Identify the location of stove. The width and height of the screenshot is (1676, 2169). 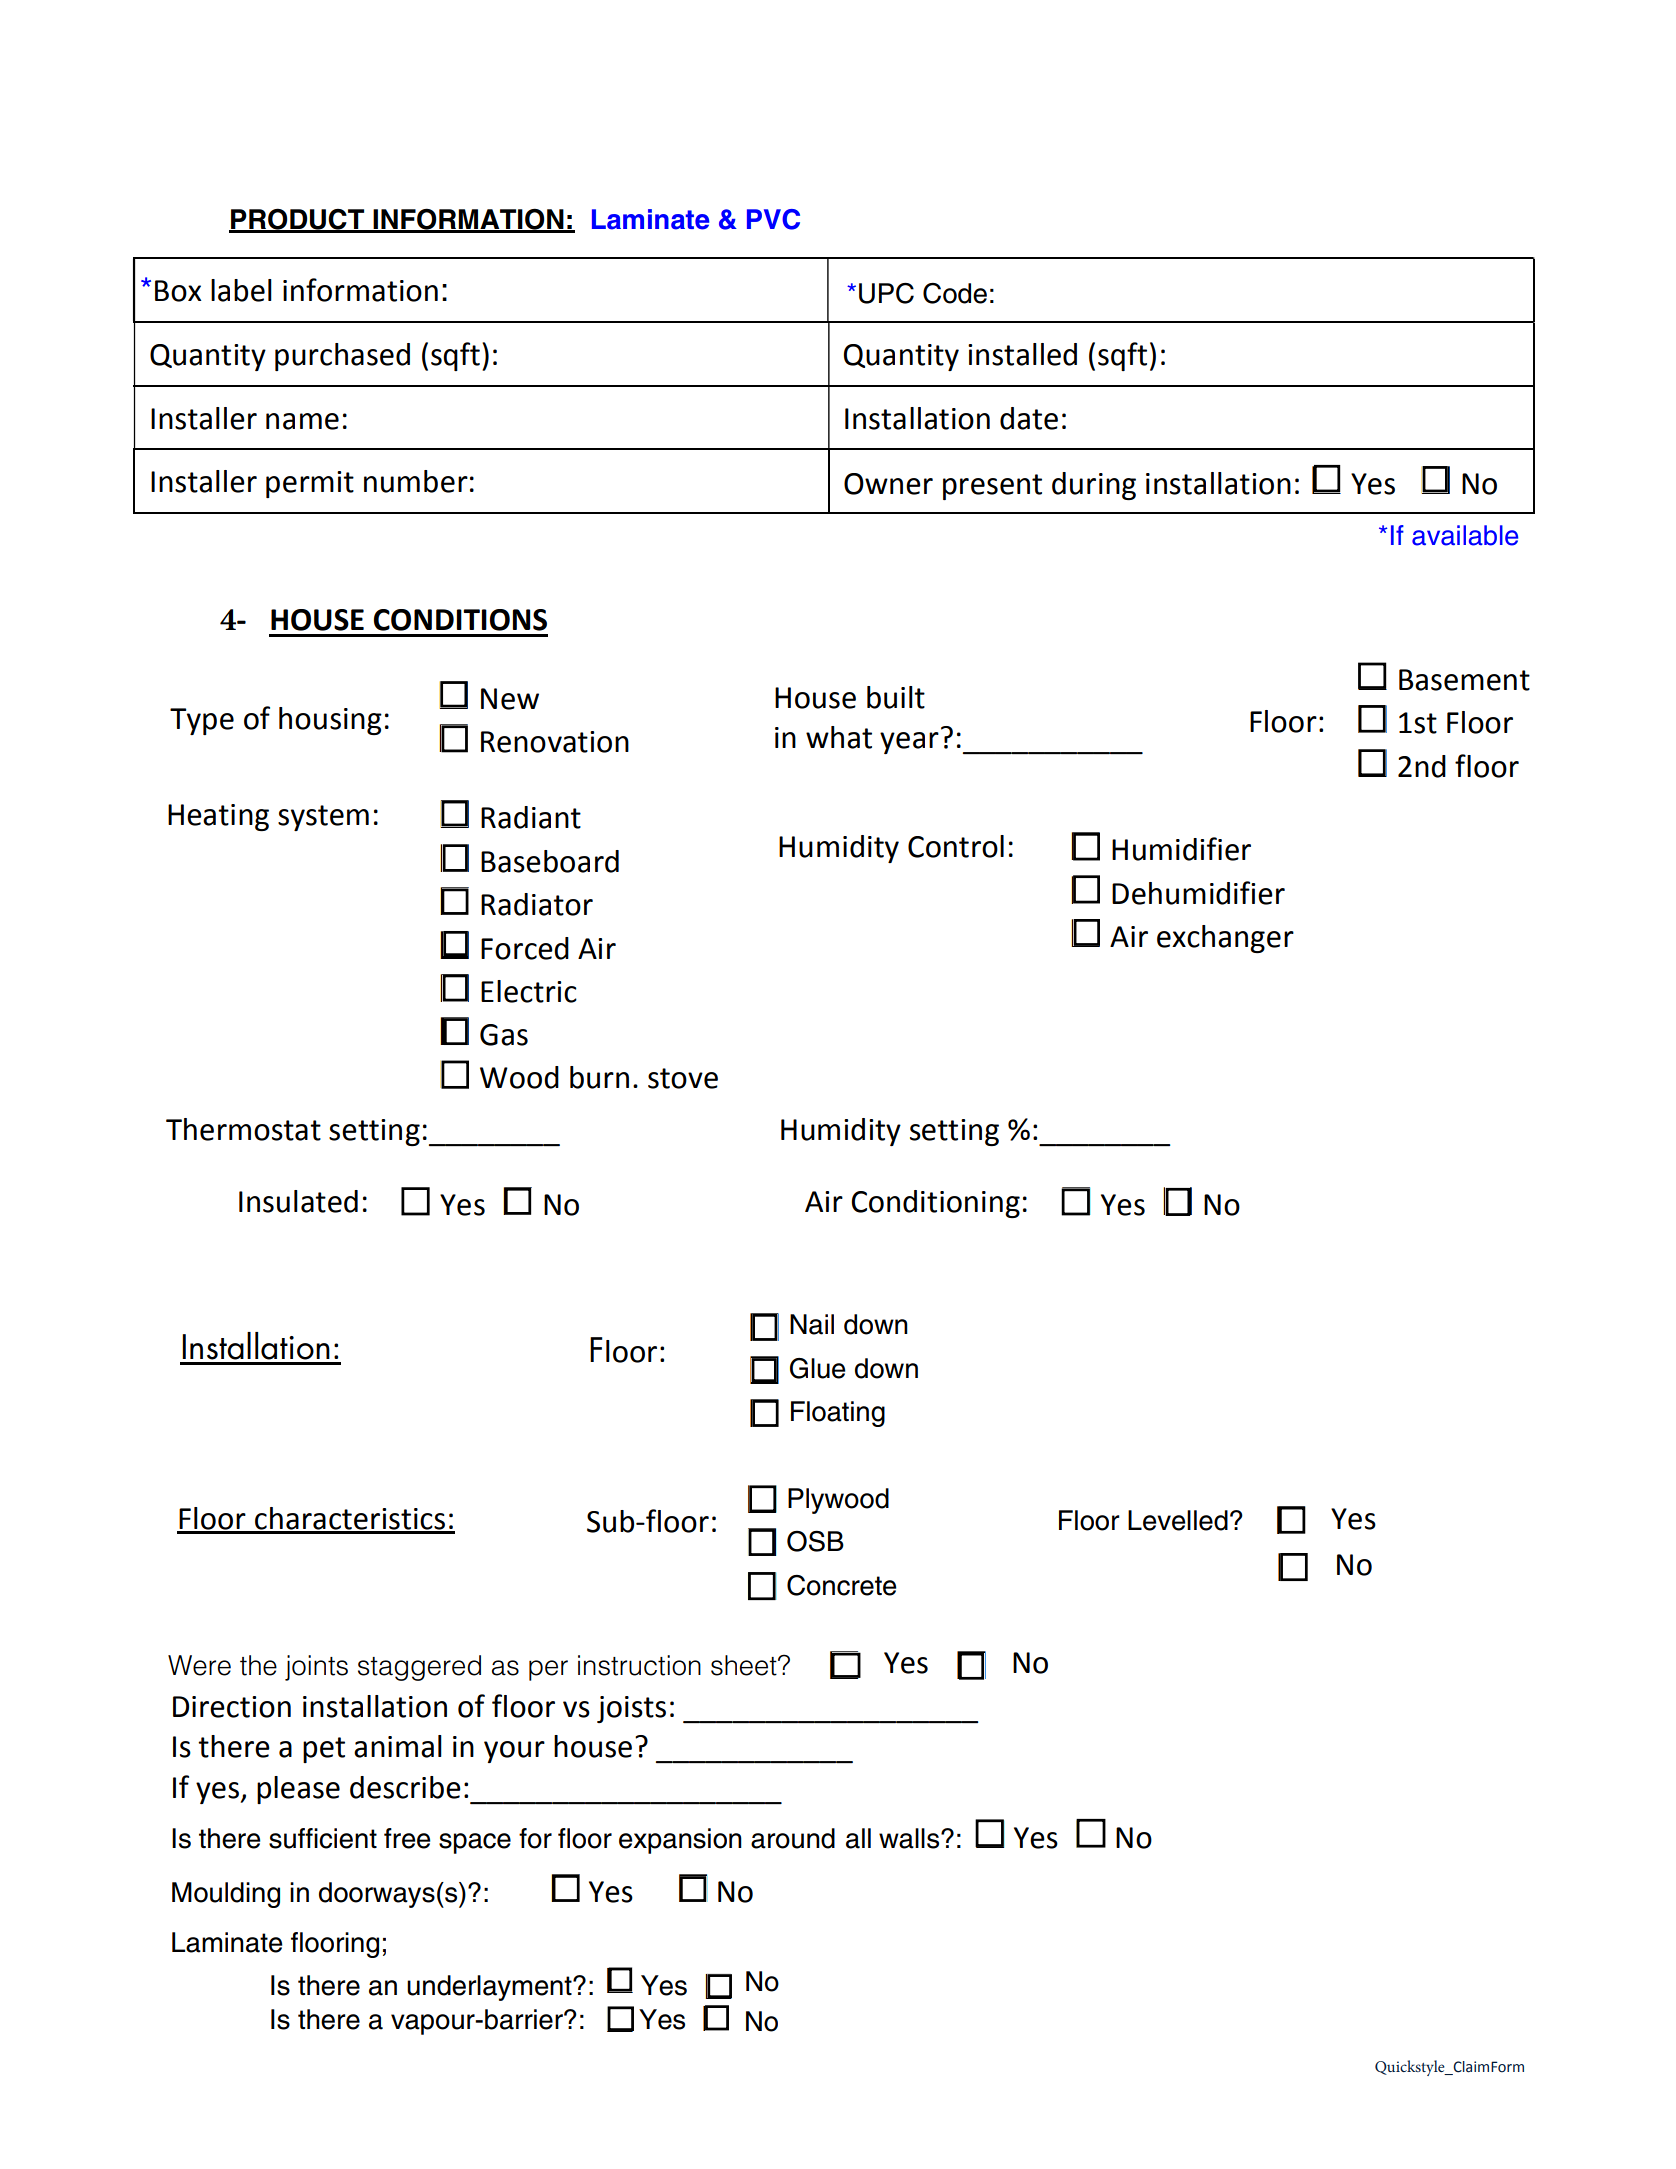
(683, 1078).
